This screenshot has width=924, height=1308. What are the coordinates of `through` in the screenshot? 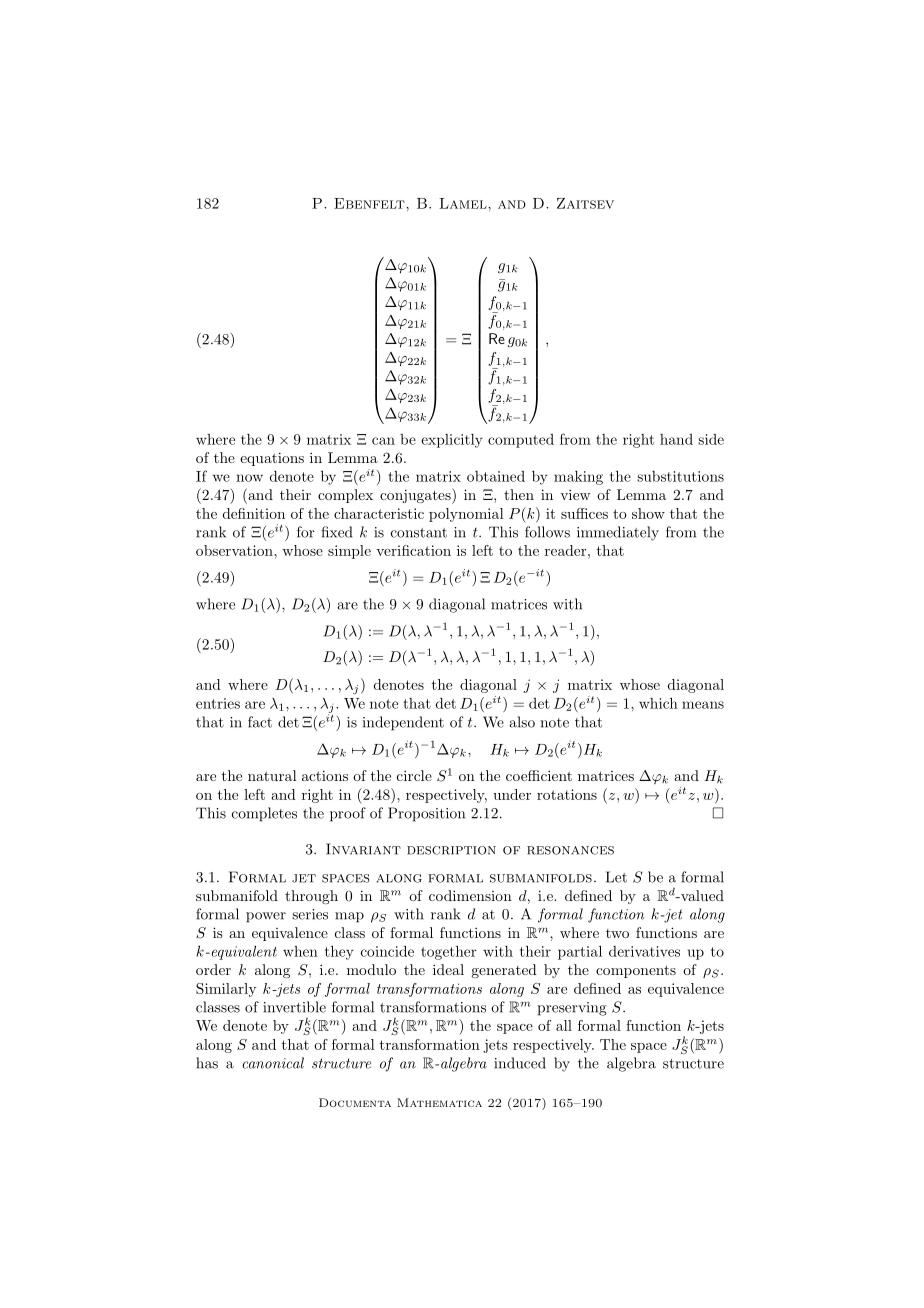 It's located at (311, 897).
